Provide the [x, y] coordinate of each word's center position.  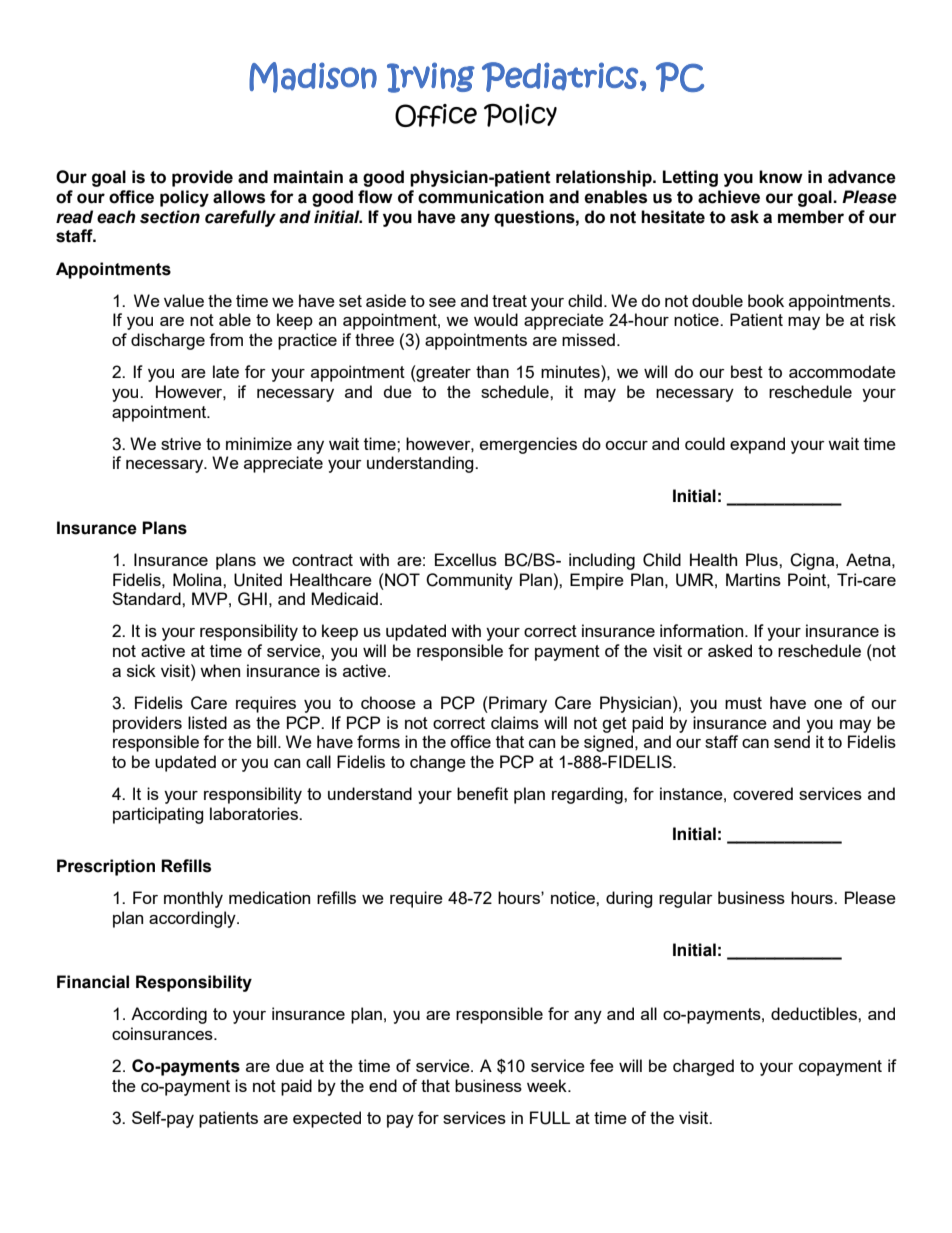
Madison [313, 77]
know [781, 177]
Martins [753, 579]
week [548, 1085]
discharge [168, 341]
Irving [431, 77]
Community [469, 581]
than [492, 371]
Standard [147, 598]
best [747, 371]
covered [763, 793]
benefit [482, 793]
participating [158, 815]
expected [327, 1119]
